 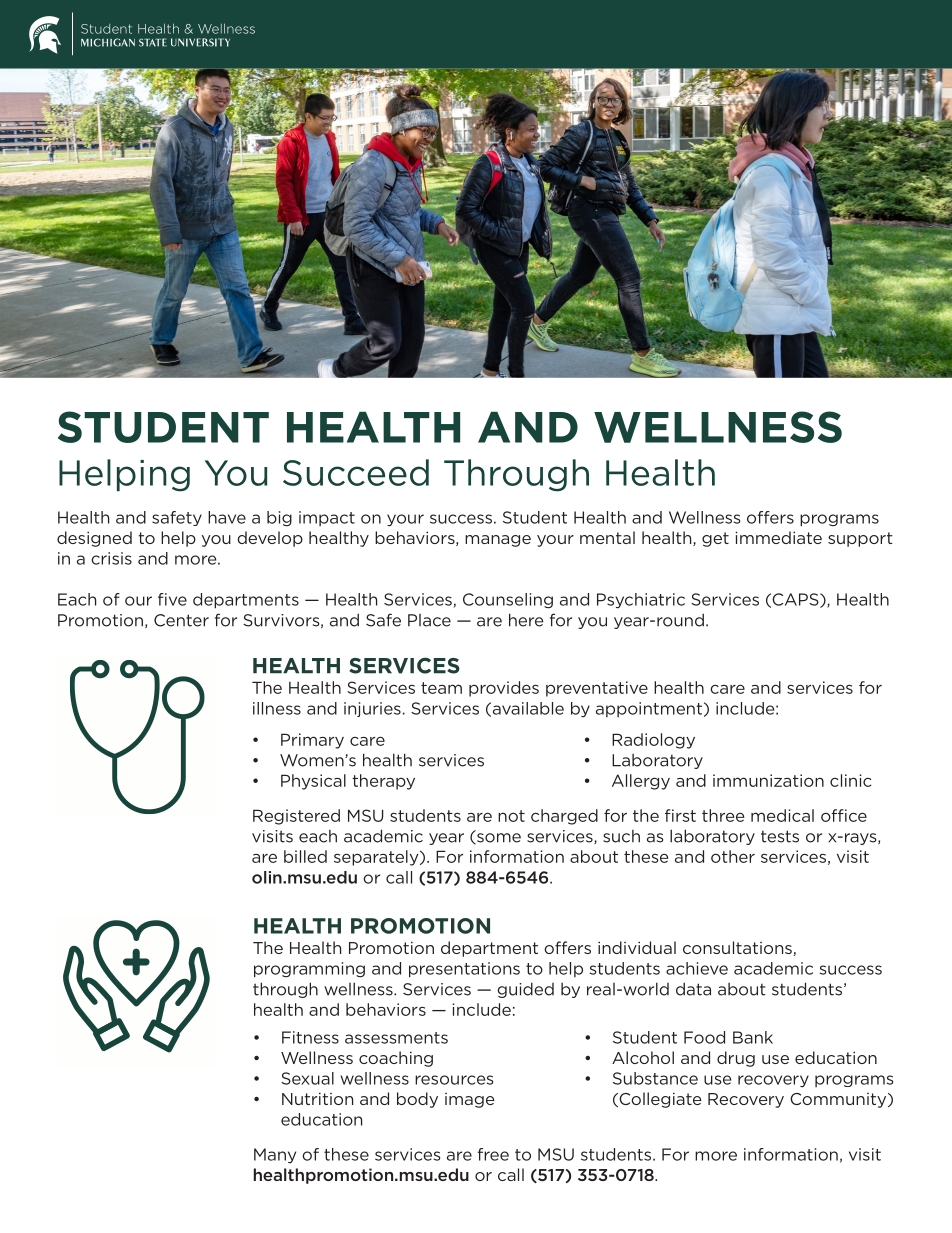 What do you see at coordinates (296, 817) in the screenshot?
I see `Registered` at bounding box center [296, 817].
